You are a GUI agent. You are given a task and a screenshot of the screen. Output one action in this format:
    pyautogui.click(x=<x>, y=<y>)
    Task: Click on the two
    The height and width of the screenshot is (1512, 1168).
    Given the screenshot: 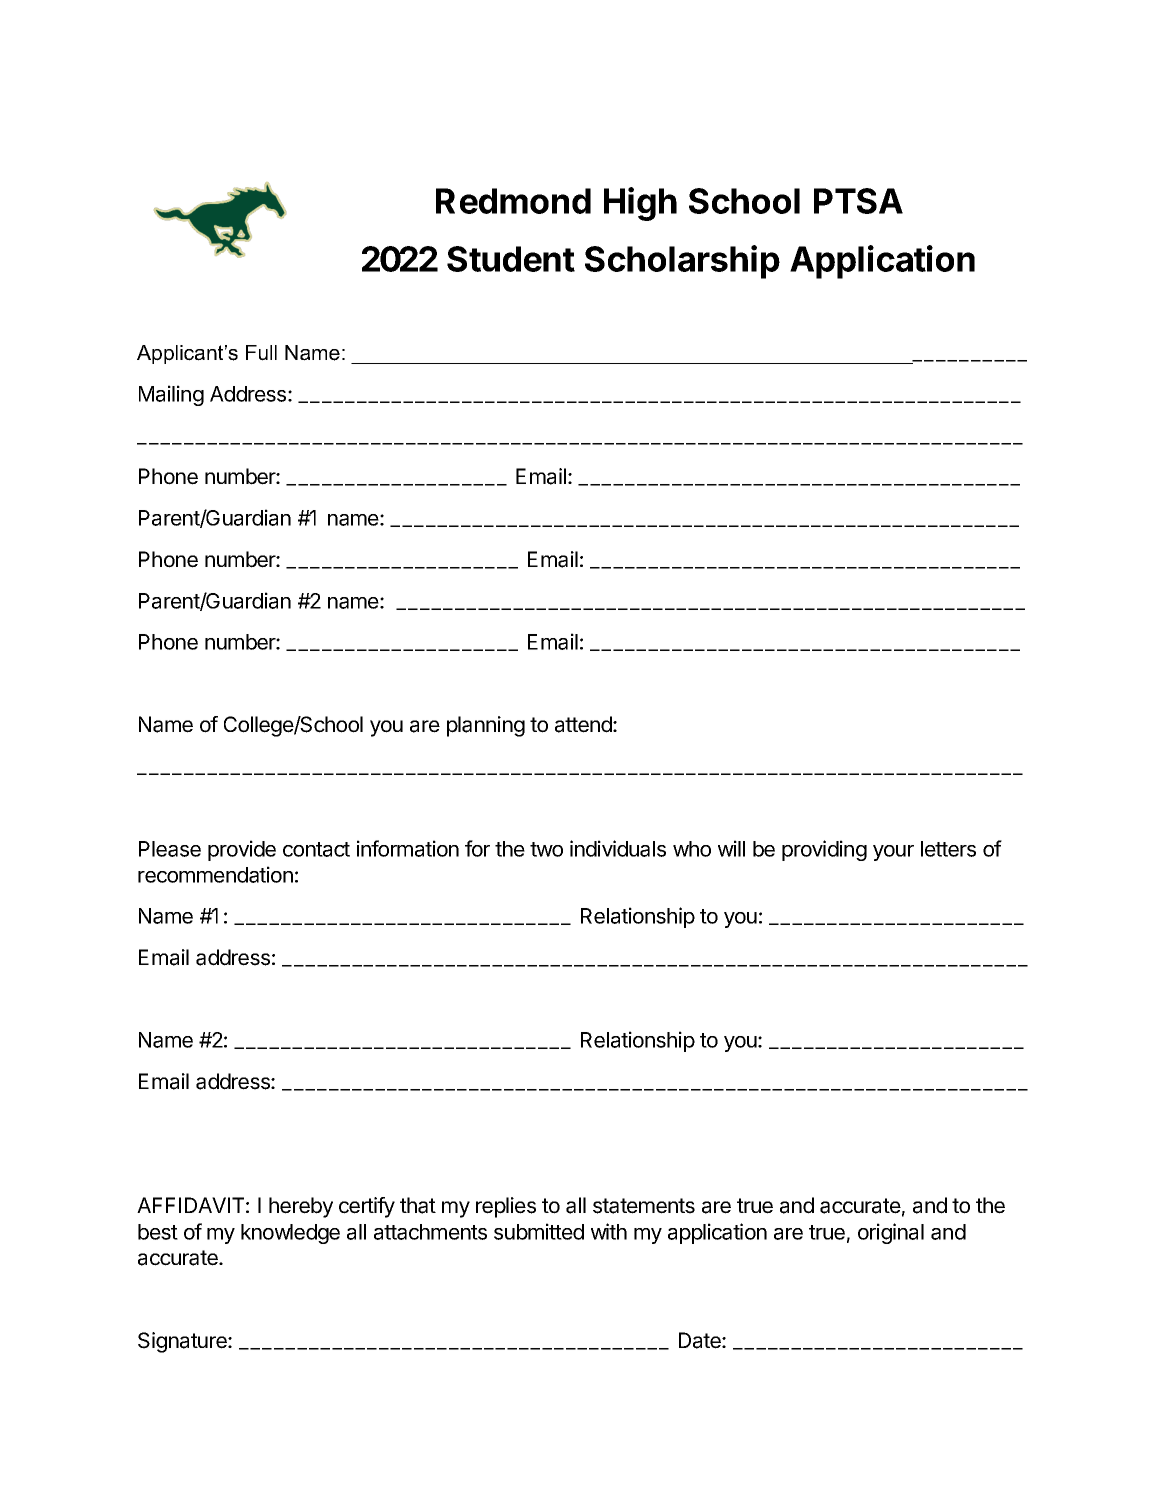 What is the action you would take?
    pyautogui.click(x=546, y=849)
